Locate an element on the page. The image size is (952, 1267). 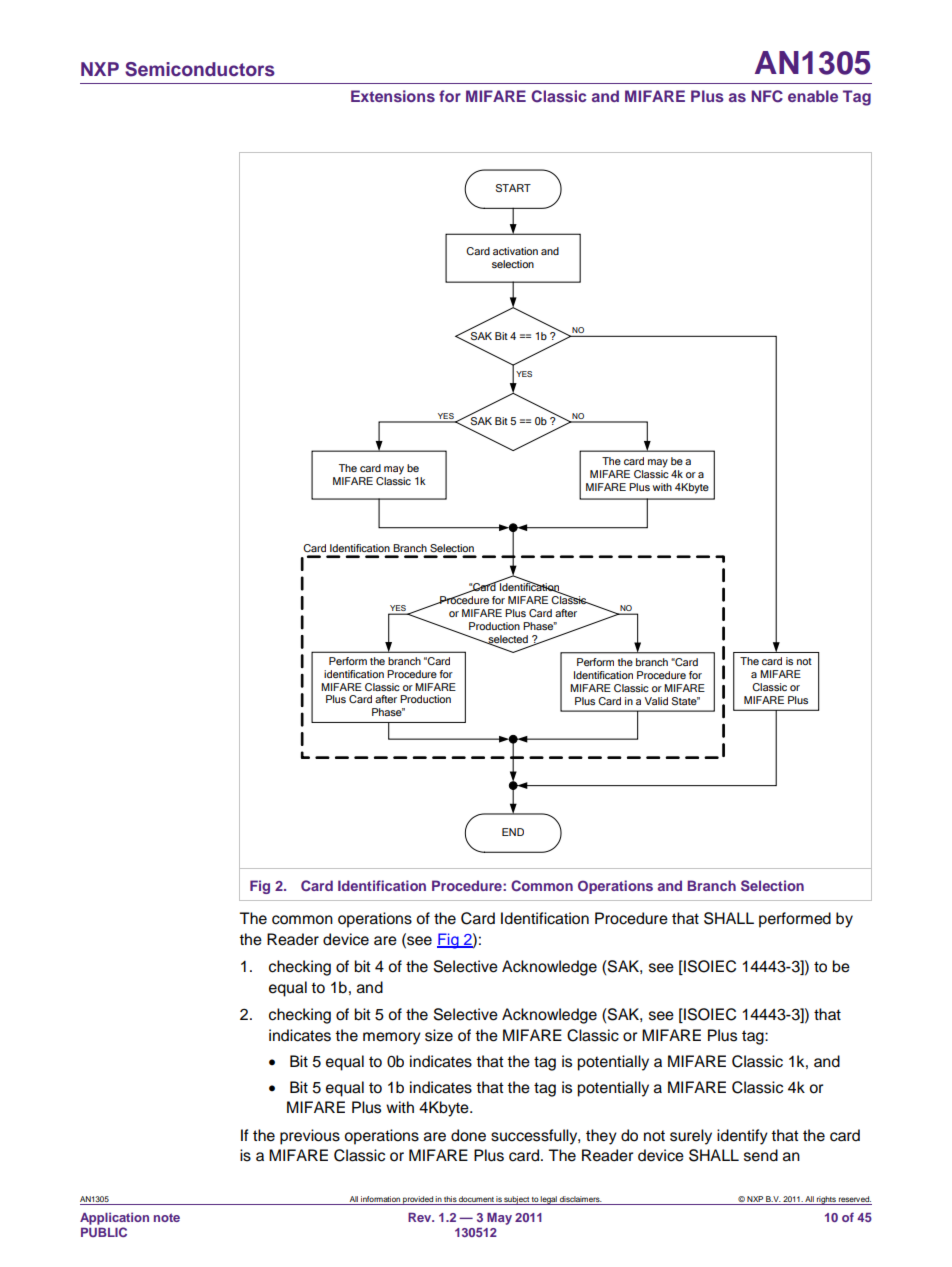
document is located at coordinates (476, 1200).
